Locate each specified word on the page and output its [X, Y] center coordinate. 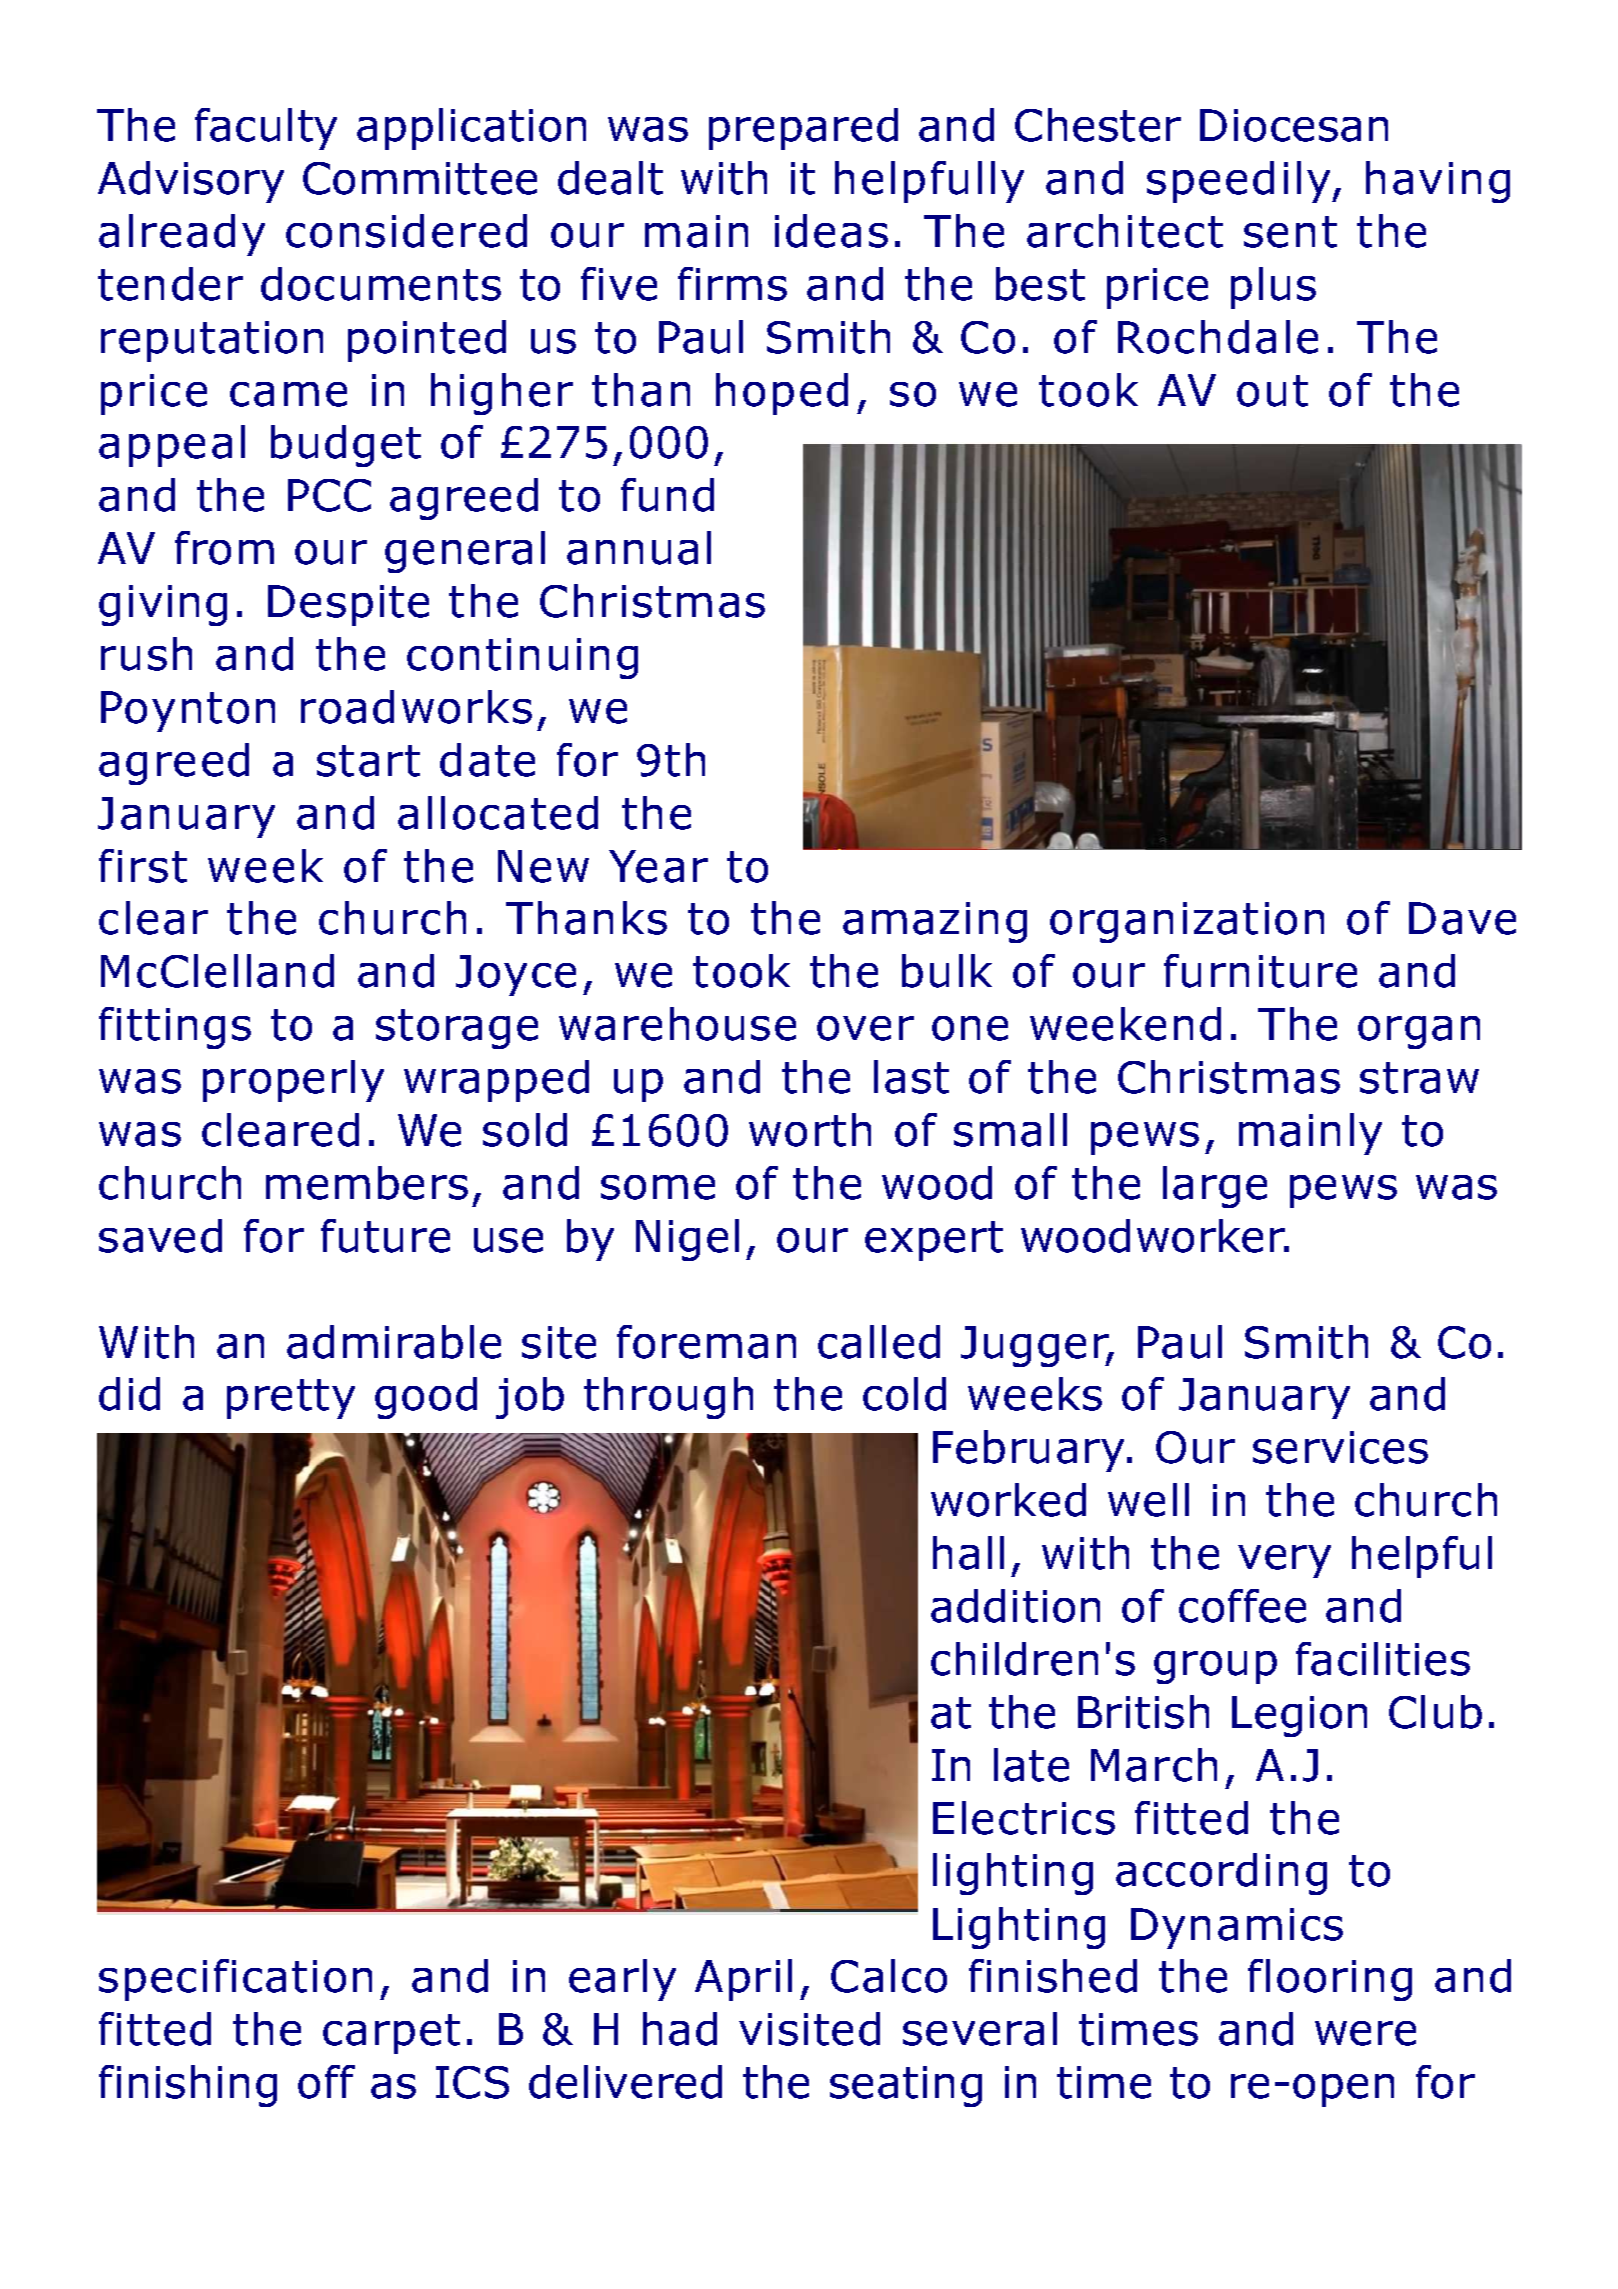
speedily [1240, 182]
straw [1419, 1078]
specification [235, 1980]
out [1272, 391]
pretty [291, 1399]
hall [968, 1553]
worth [810, 1130]
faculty [266, 129]
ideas [831, 231]
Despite [348, 605]
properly [293, 1081]
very [1284, 1561]
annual [639, 548]
